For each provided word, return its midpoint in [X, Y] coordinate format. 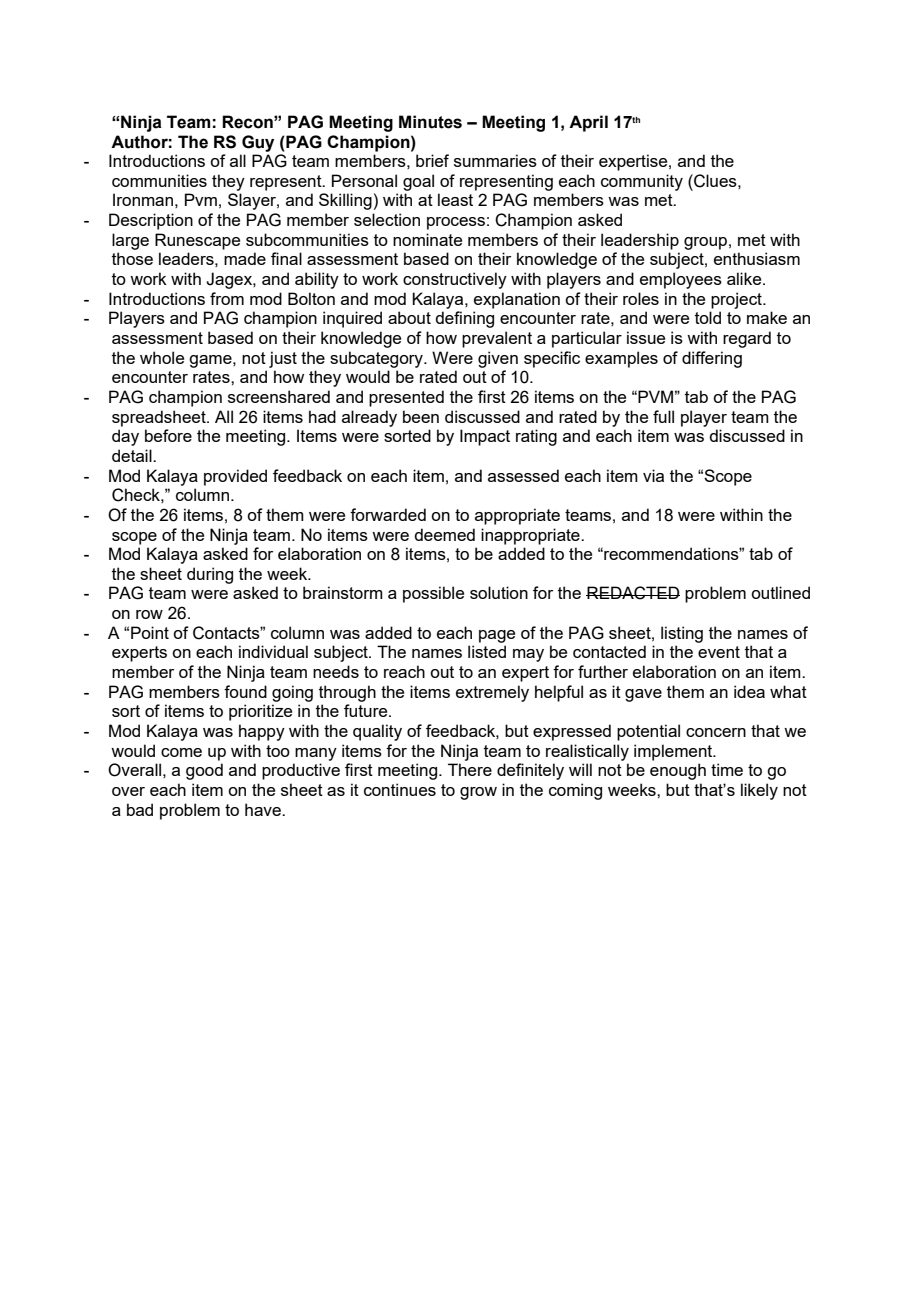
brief [432, 160]
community [642, 182]
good [204, 771]
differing [712, 359]
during [210, 575]
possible [433, 594]
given [498, 359]
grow [478, 793]
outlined [780, 592]
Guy [258, 143]
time [727, 769]
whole [162, 357]
